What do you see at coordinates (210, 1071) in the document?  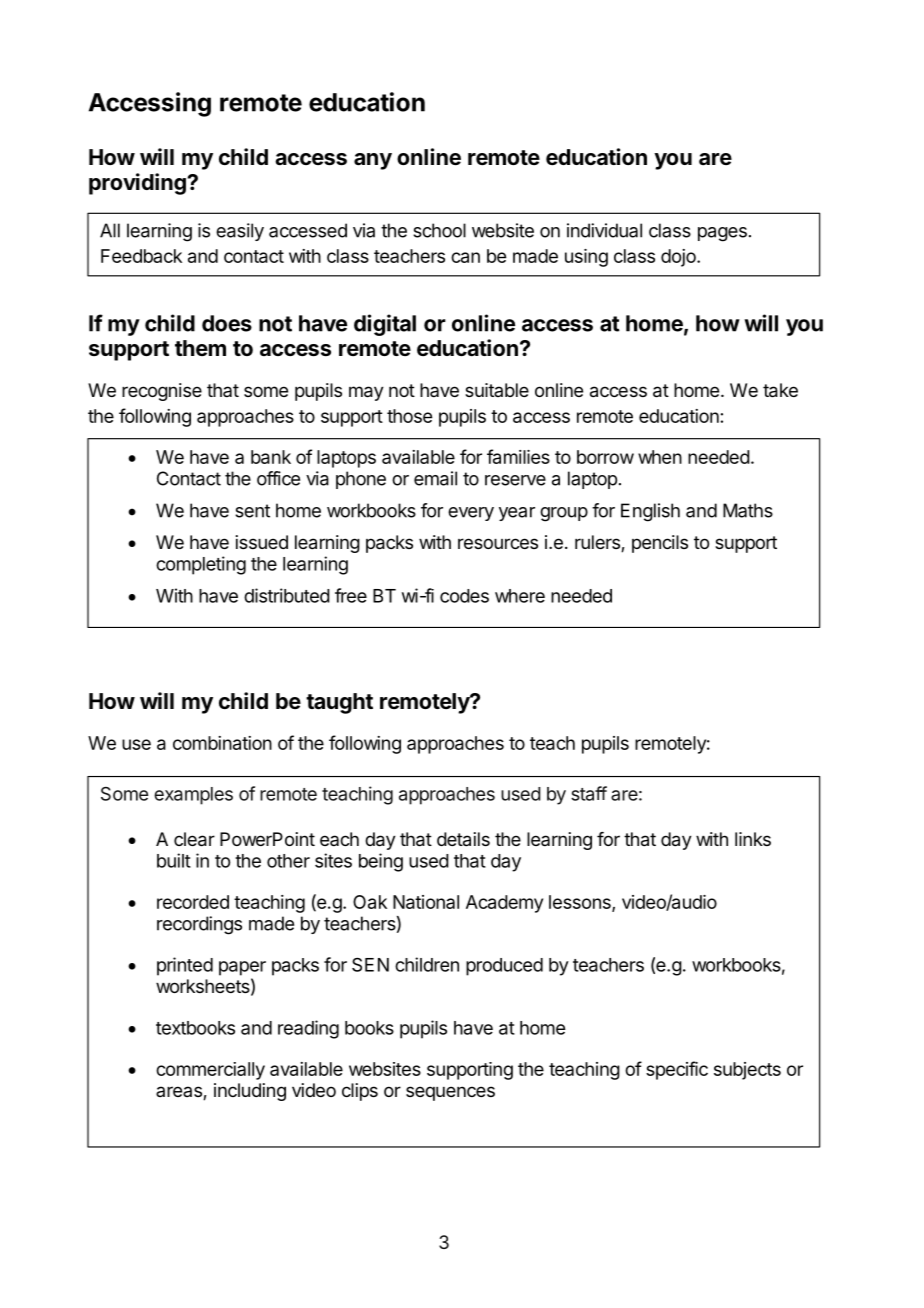 I see `commercially` at bounding box center [210, 1071].
